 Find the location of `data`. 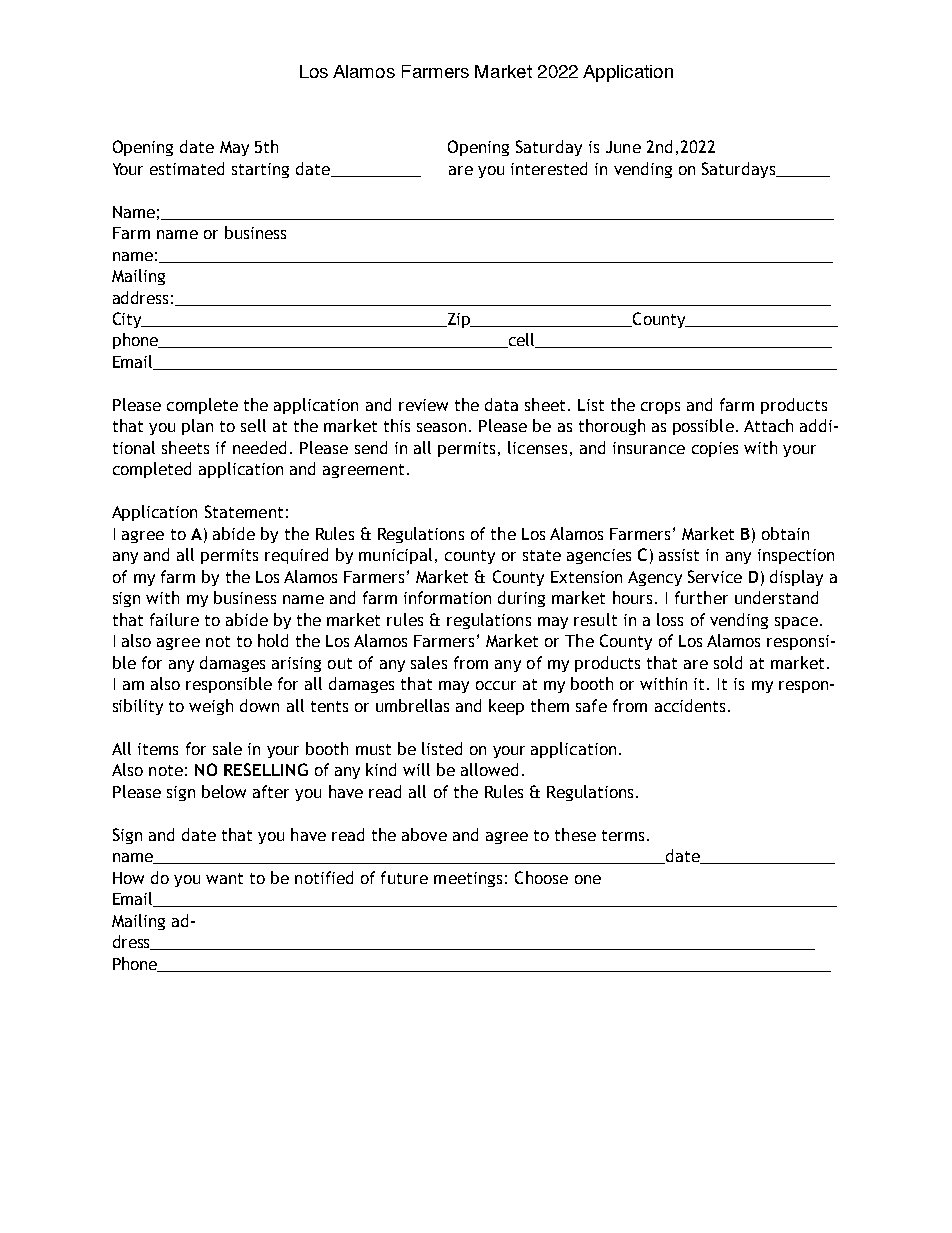

data is located at coordinates (501, 404).
